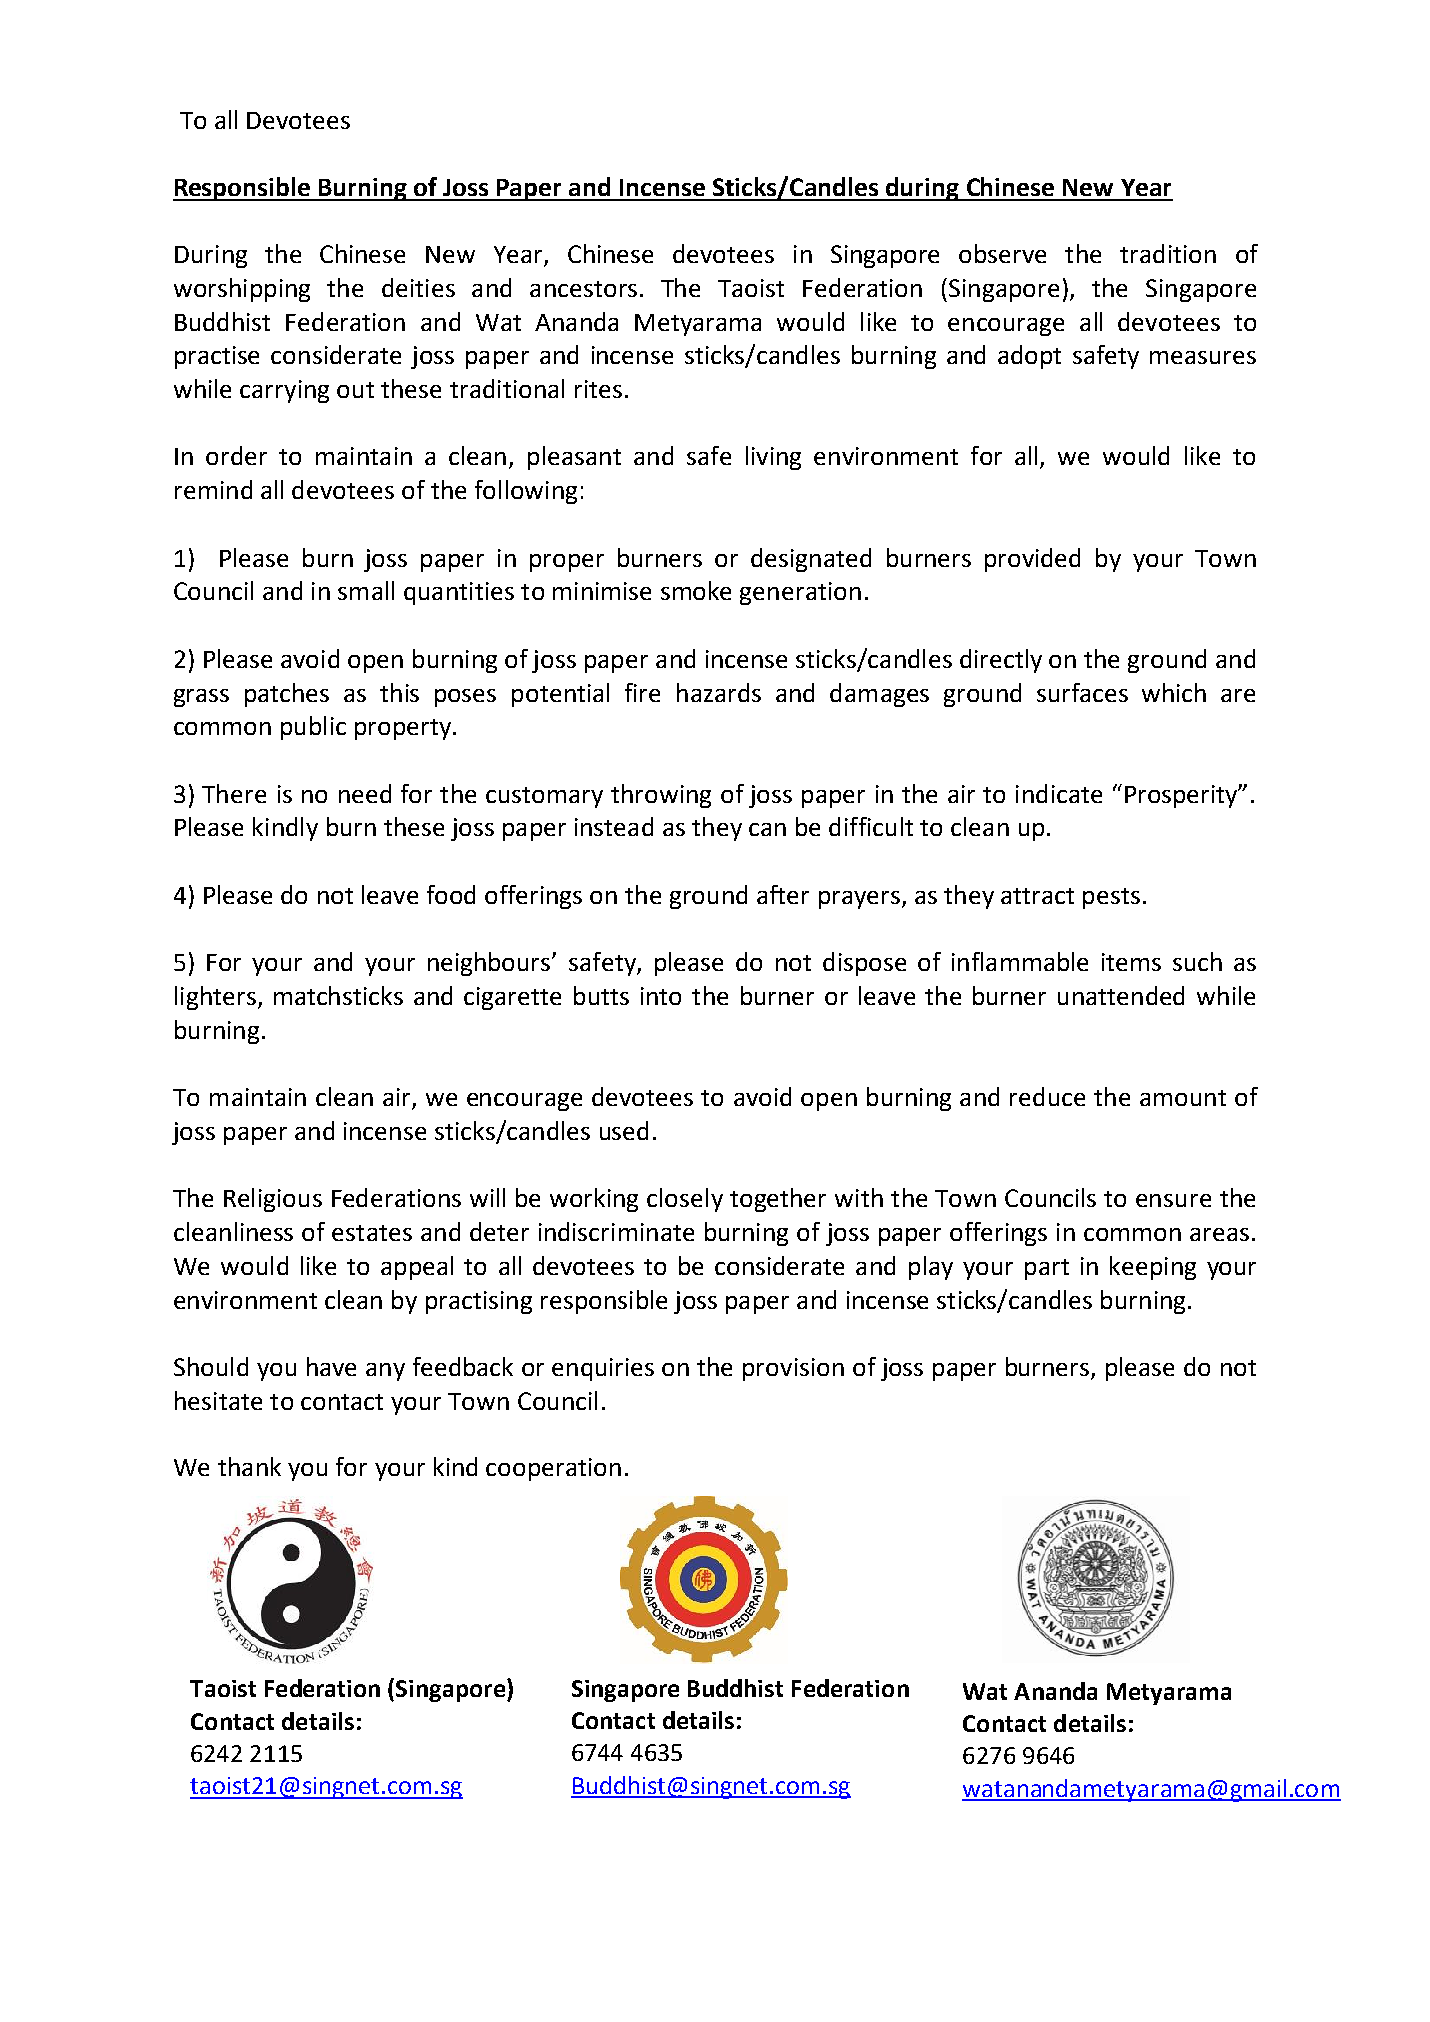 The image size is (1430, 2022). Describe the element at coordinates (1032, 560) in the page. I see `provided` at that location.
